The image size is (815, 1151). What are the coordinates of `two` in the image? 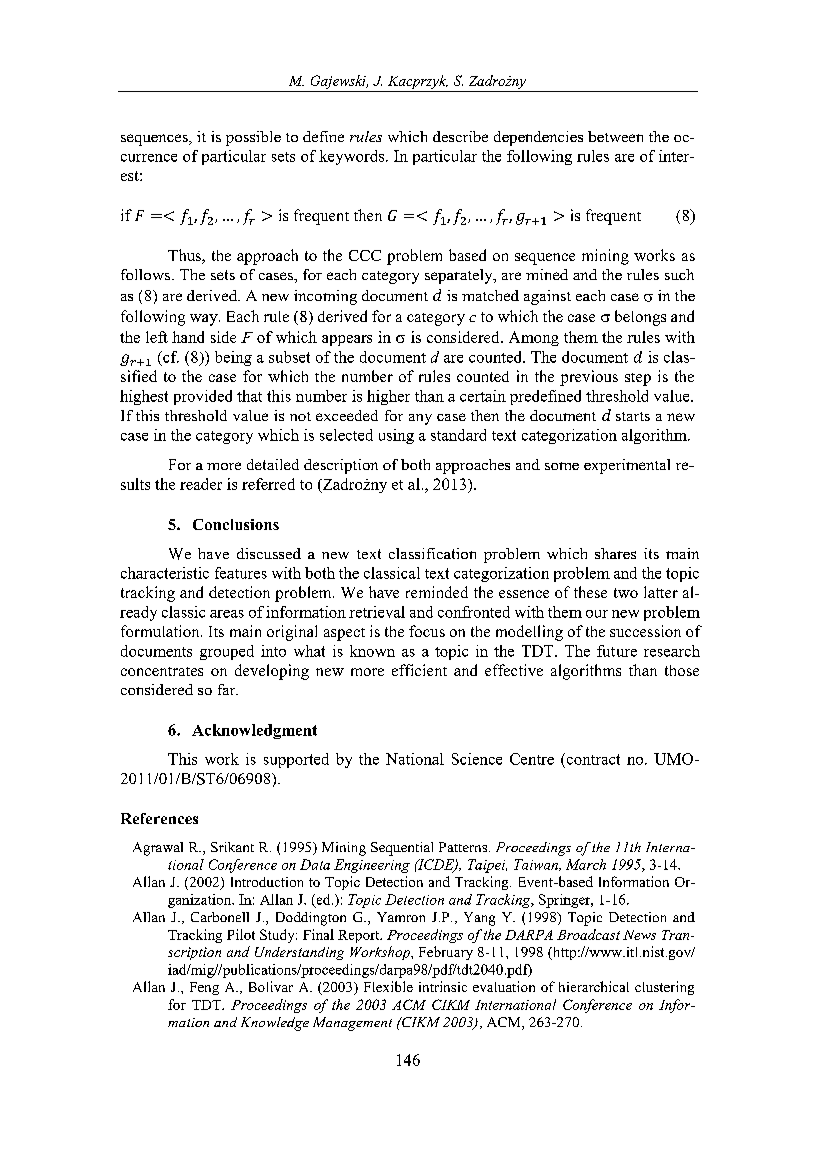 It's located at (626, 593).
